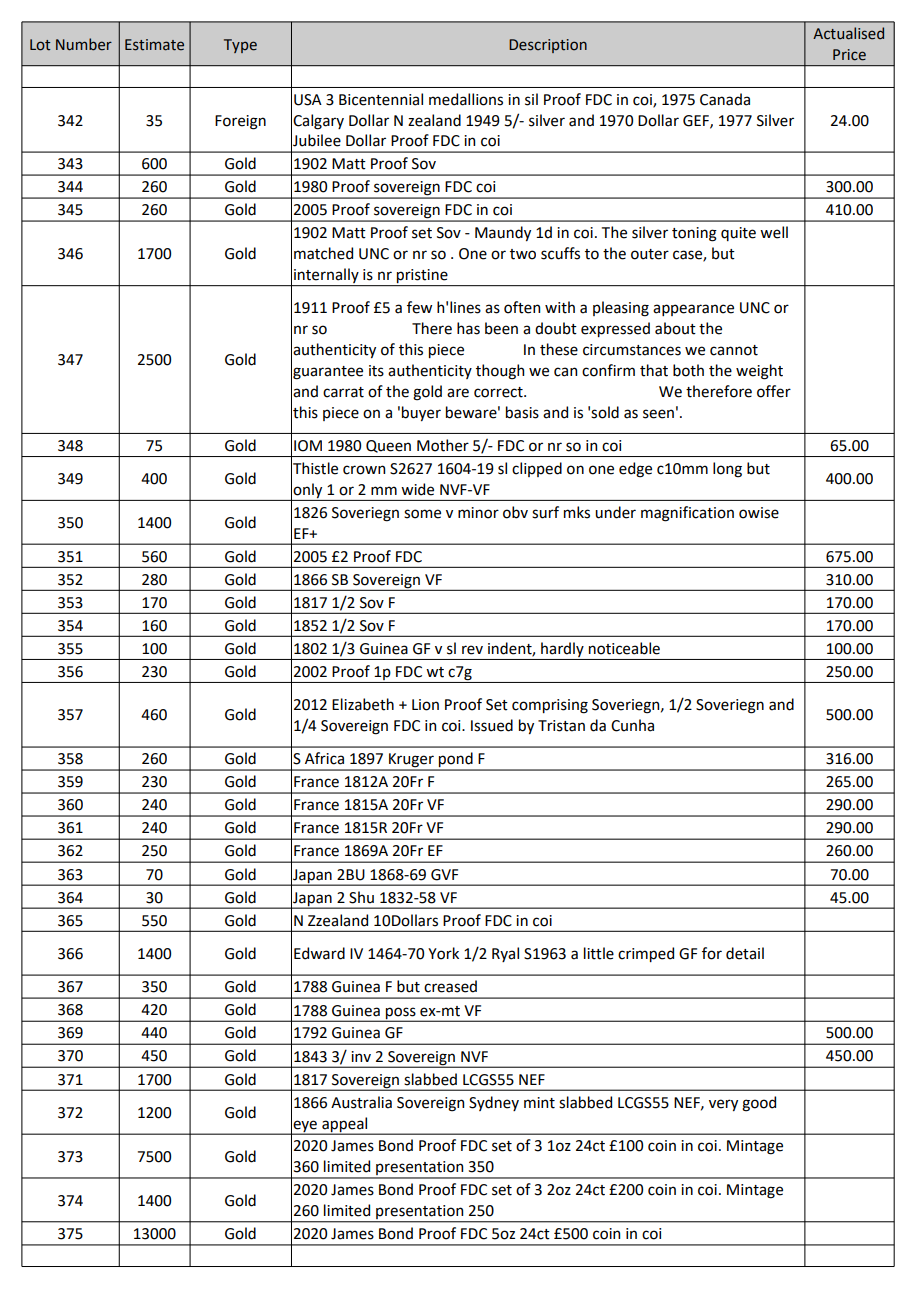 The height and width of the document is (1308, 924). What do you see at coordinates (381, 99) in the document?
I see `Bicentennial` at bounding box center [381, 99].
